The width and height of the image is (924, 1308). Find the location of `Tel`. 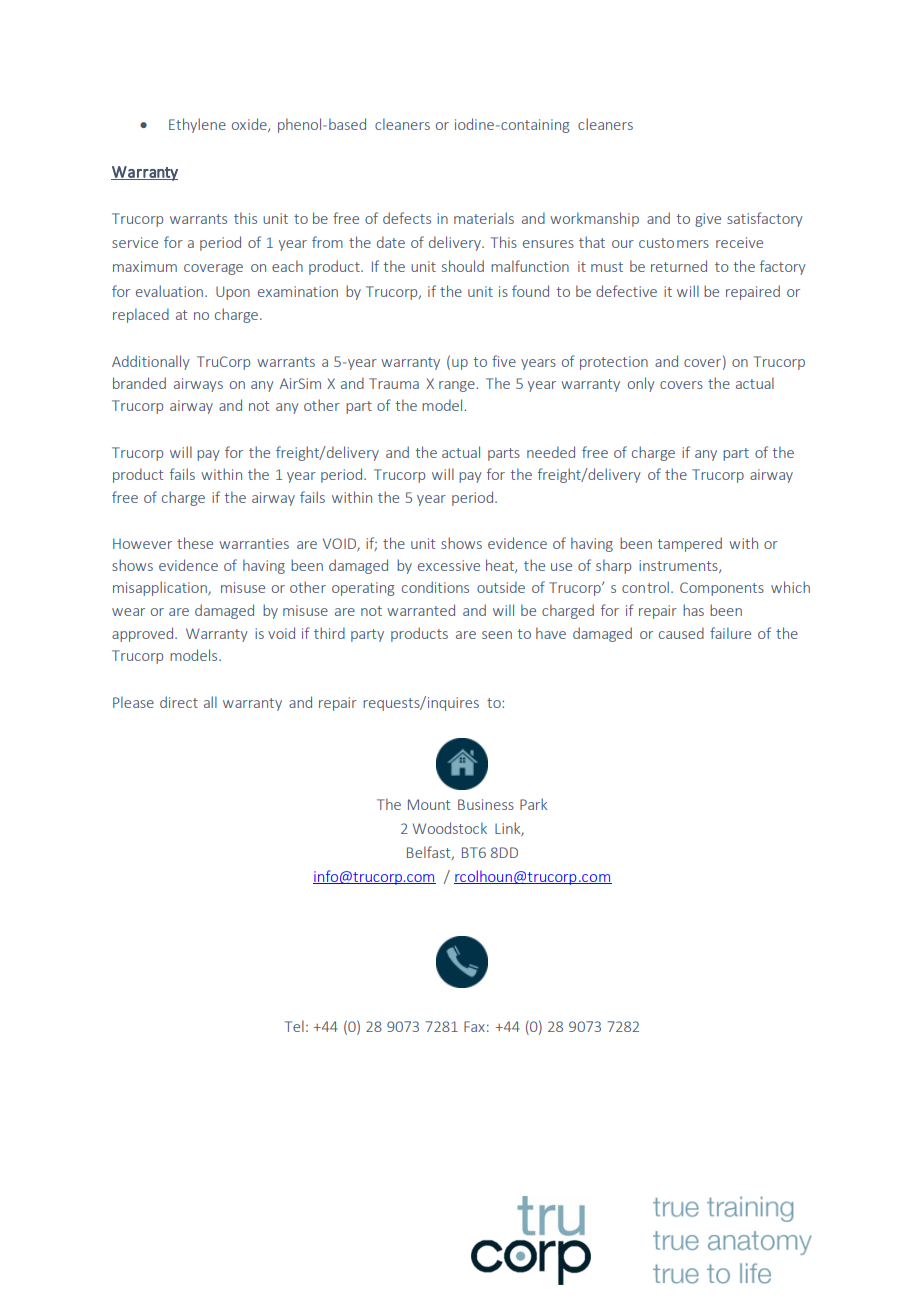

Tel is located at coordinates (294, 1026).
